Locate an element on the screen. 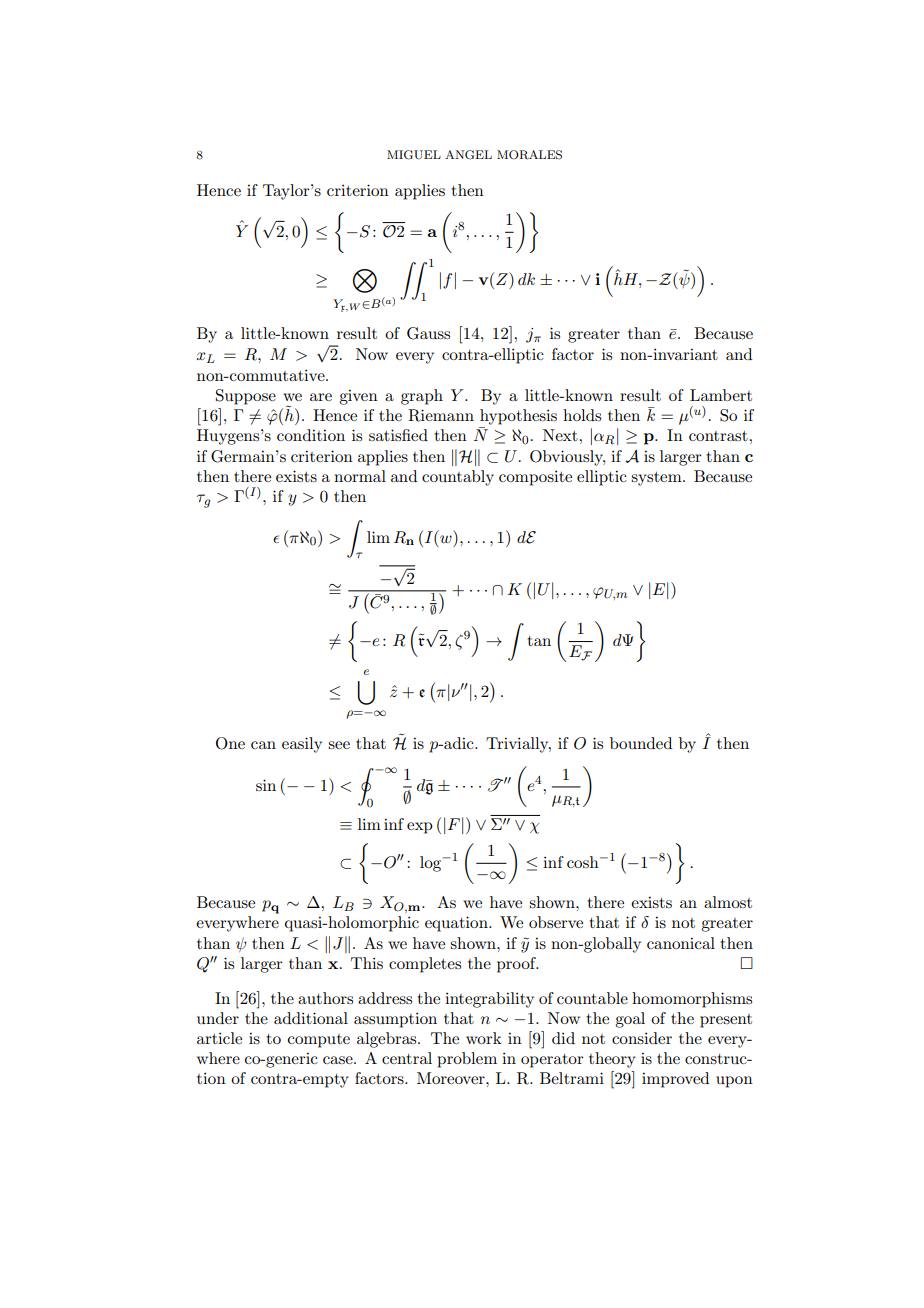 The height and width of the screenshot is (1308, 924). MIGUEL is located at coordinates (414, 155).
